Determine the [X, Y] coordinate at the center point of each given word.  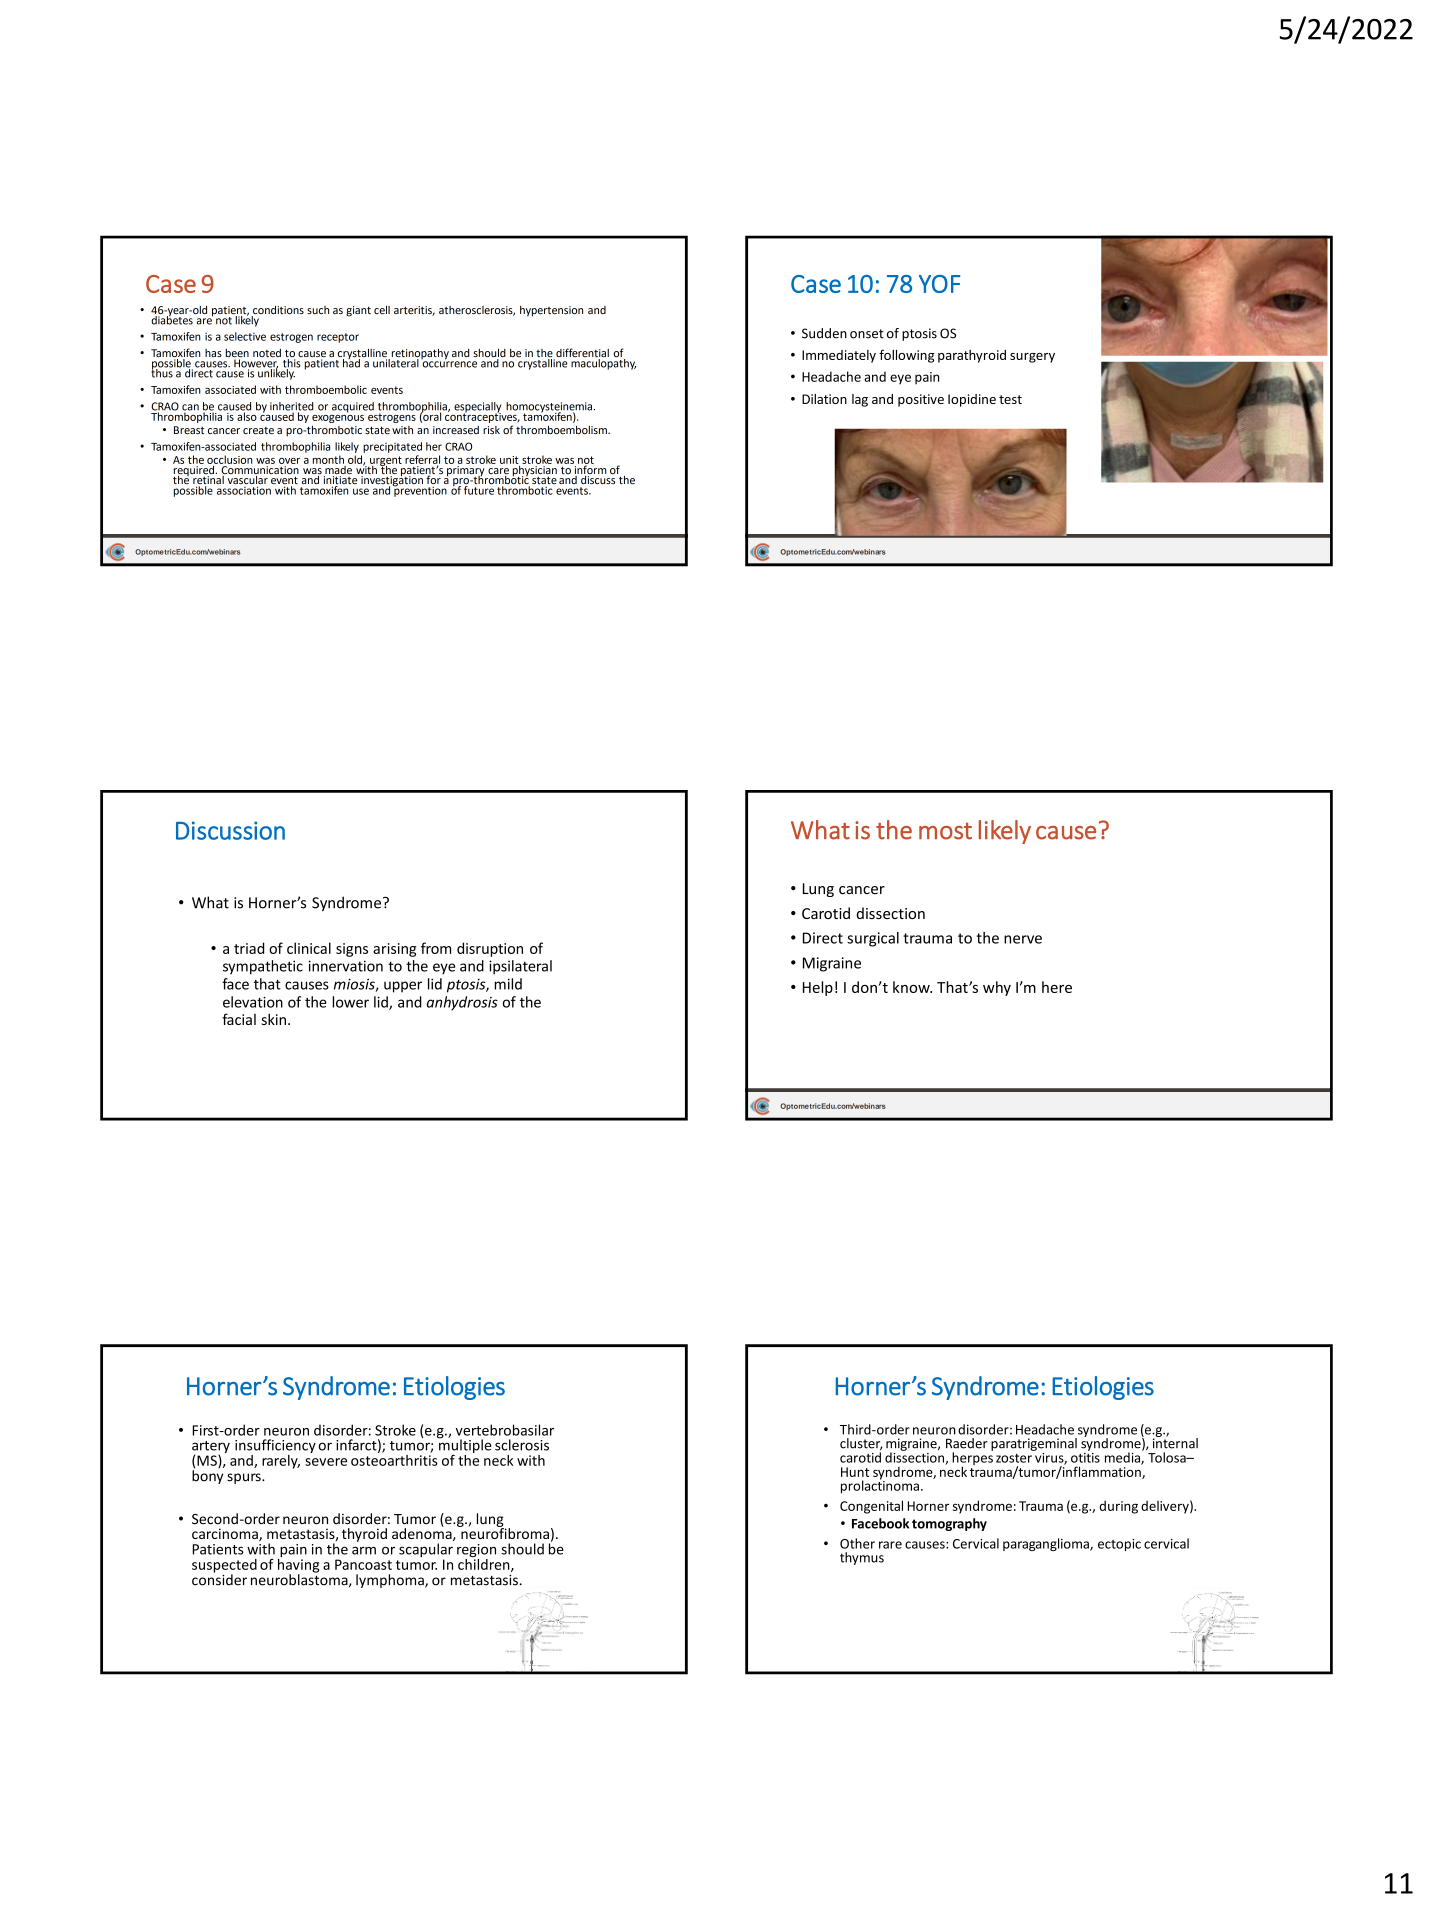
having [298, 1565]
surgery [1032, 358]
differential [581, 354]
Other [857, 1543]
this [291, 363]
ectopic [1119, 1545]
